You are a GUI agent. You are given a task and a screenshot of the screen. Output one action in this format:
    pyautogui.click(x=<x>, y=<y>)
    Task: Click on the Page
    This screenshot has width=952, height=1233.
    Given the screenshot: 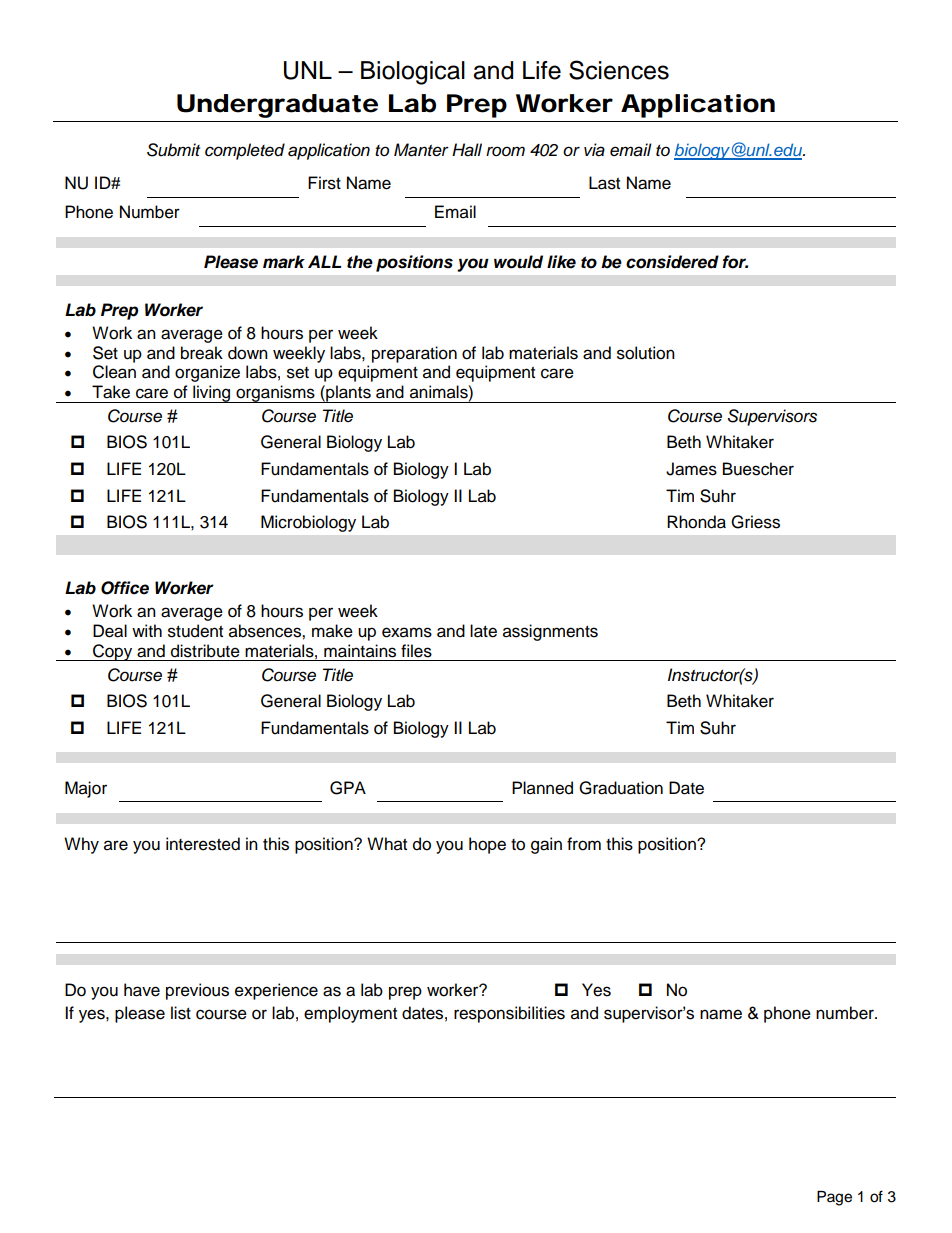 What is the action you would take?
    pyautogui.click(x=834, y=1198)
